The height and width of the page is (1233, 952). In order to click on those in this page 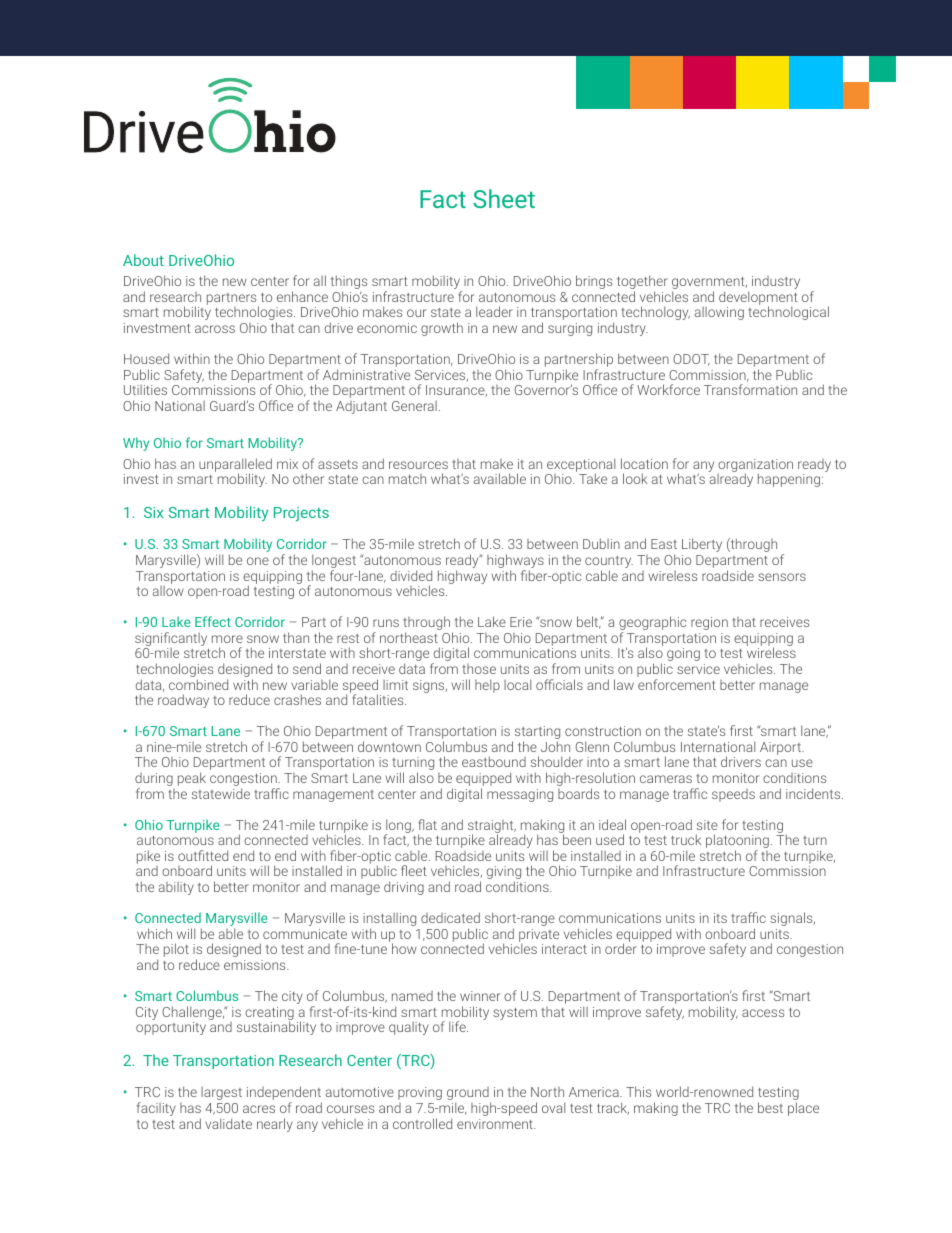, I will do `click(479, 669)`.
